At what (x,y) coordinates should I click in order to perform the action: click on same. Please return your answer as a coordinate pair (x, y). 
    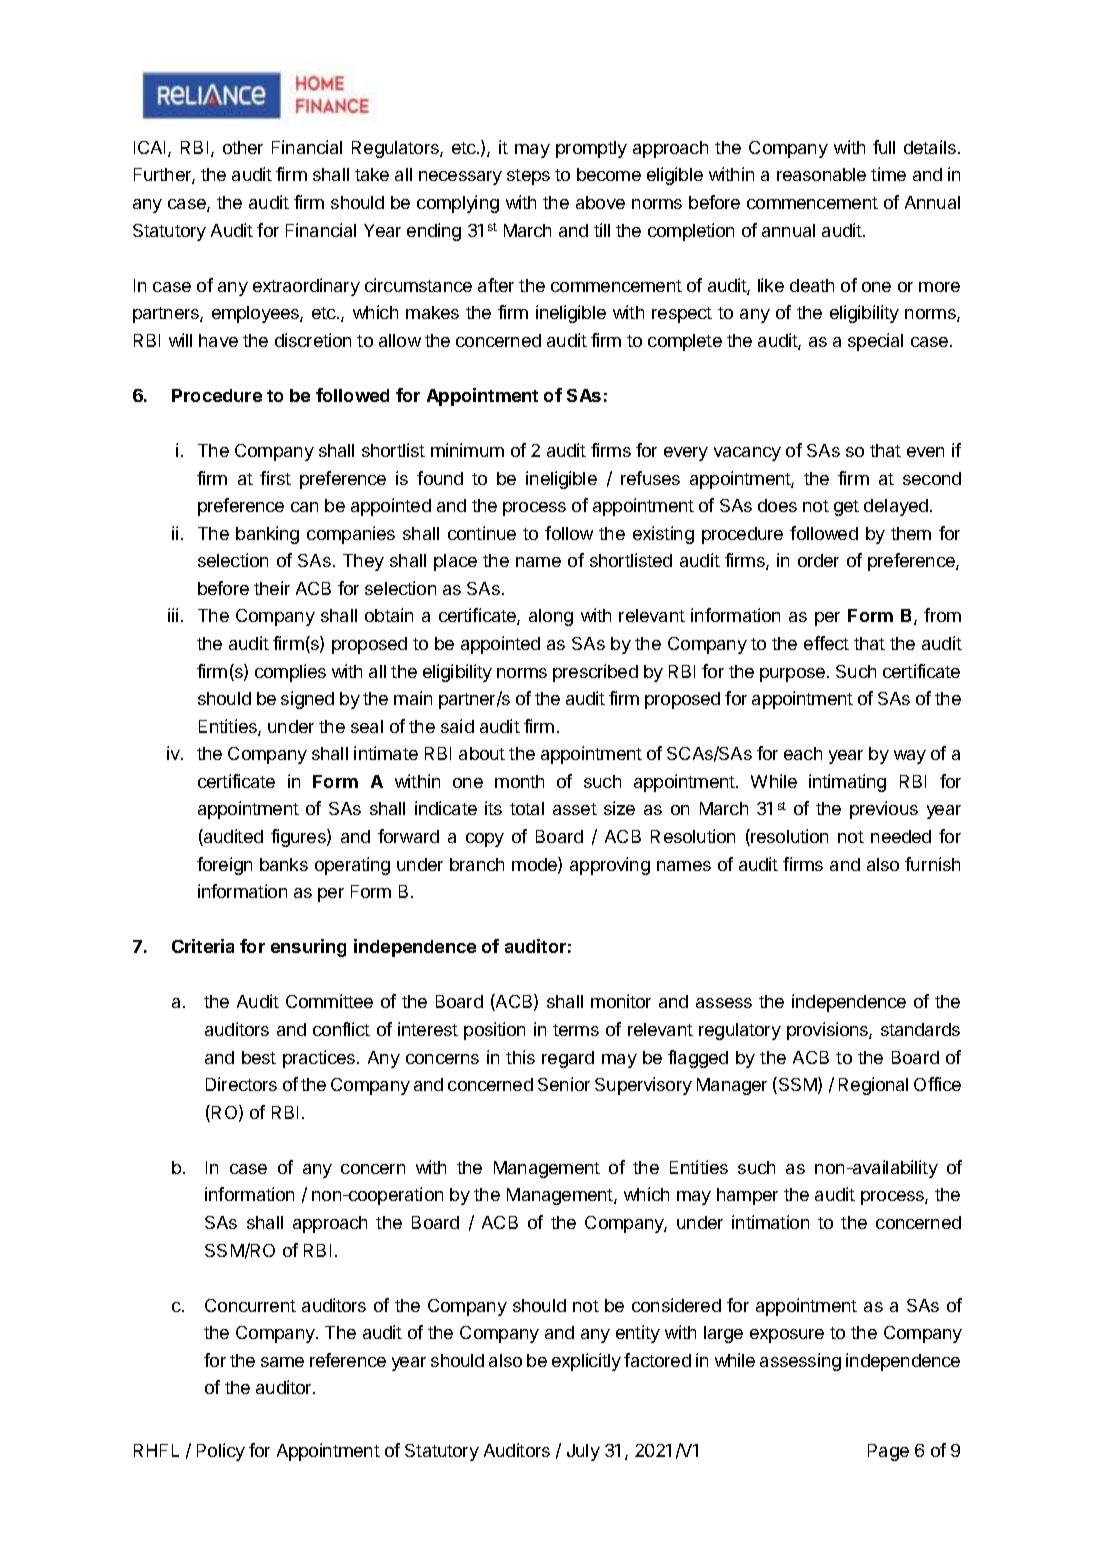
    Looking at the image, I should click on (282, 1362).
